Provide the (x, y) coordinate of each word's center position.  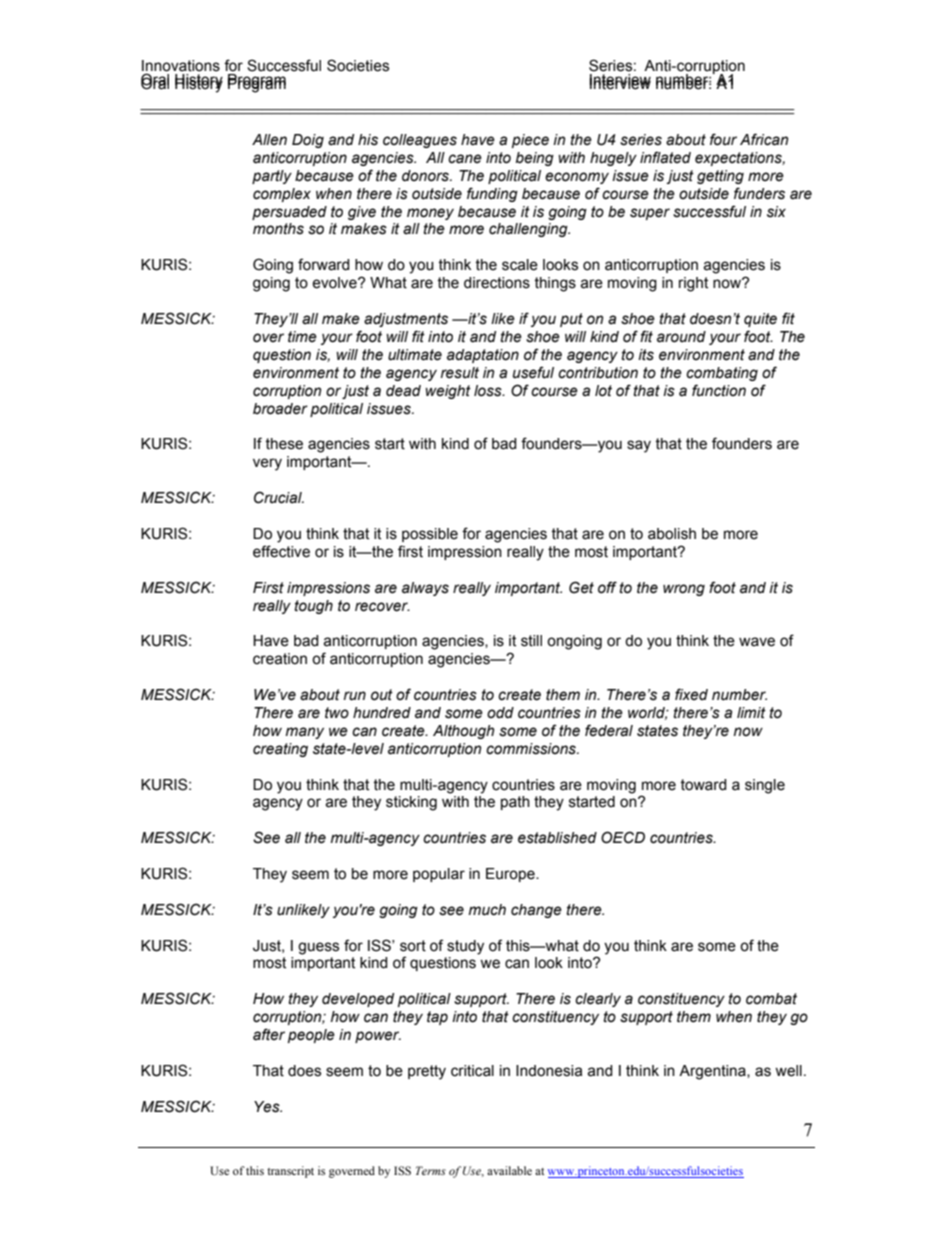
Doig (308, 141)
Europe (511, 875)
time (302, 337)
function (719, 390)
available (509, 1170)
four (723, 139)
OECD (623, 837)
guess (318, 948)
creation (280, 659)
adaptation (483, 356)
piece (530, 141)
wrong (684, 590)
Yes (268, 1107)
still (531, 641)
